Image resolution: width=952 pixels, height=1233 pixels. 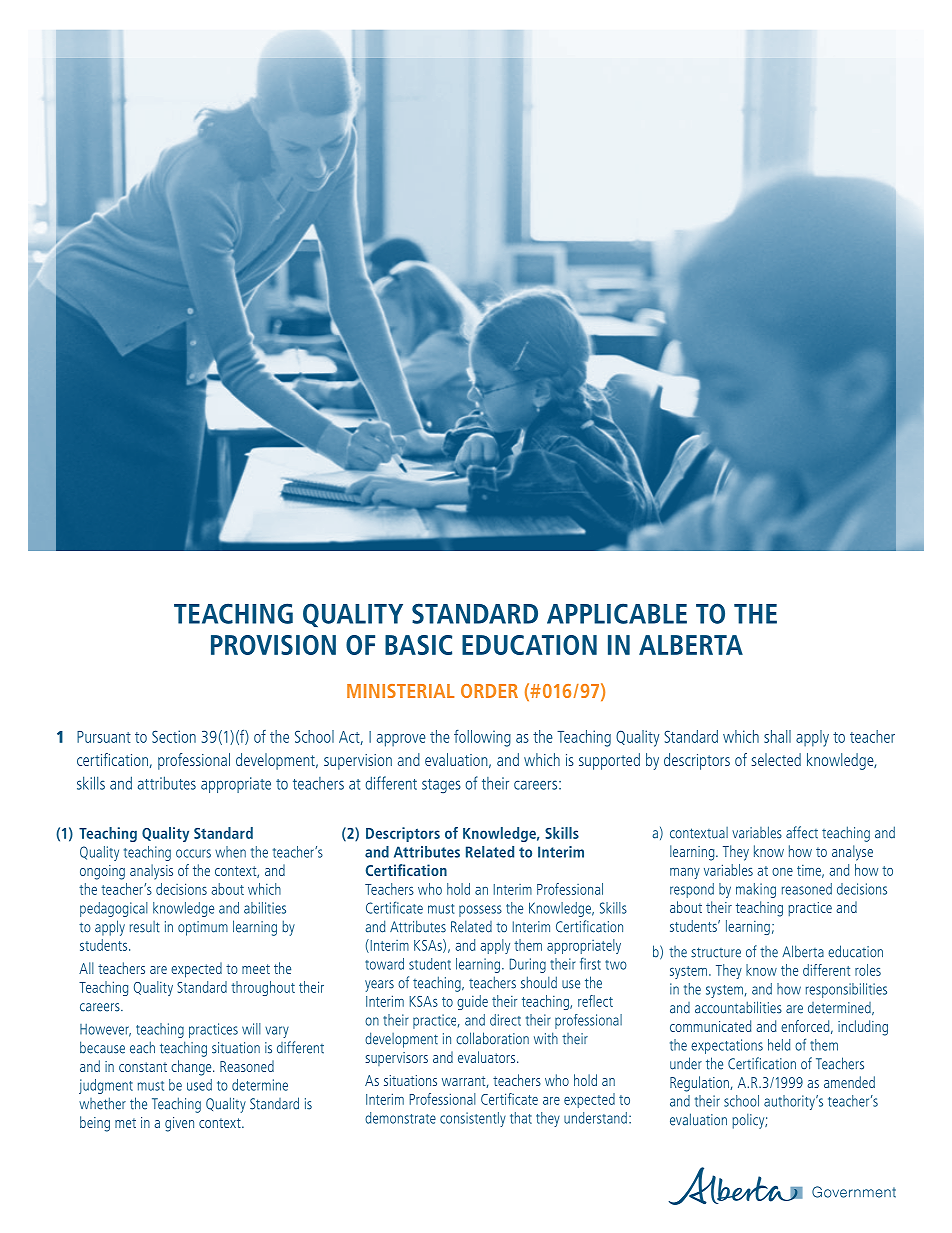 What do you see at coordinates (779, 1045) in the image?
I see `held` at bounding box center [779, 1045].
